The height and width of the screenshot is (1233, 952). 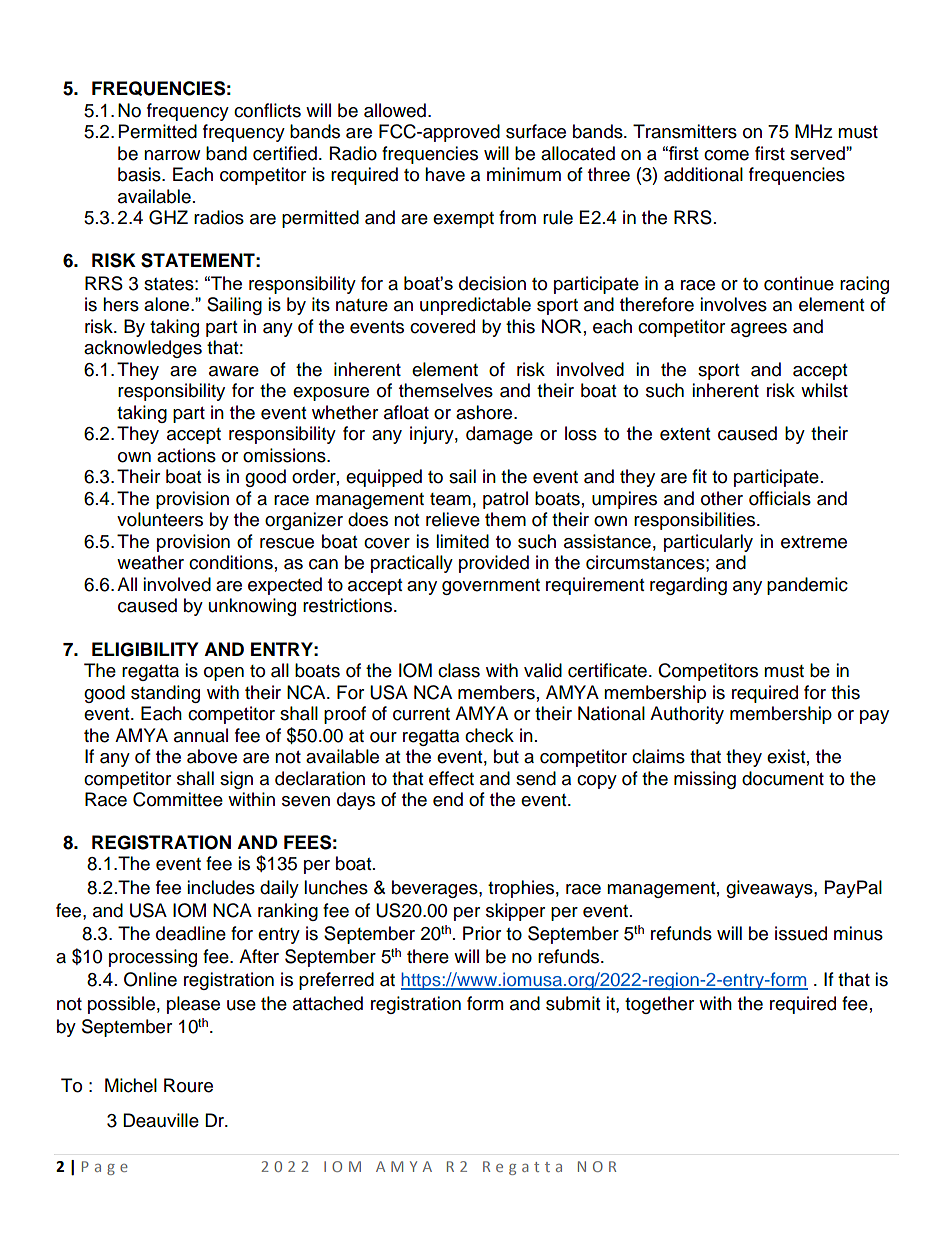 I want to click on narrow, so click(x=172, y=155).
